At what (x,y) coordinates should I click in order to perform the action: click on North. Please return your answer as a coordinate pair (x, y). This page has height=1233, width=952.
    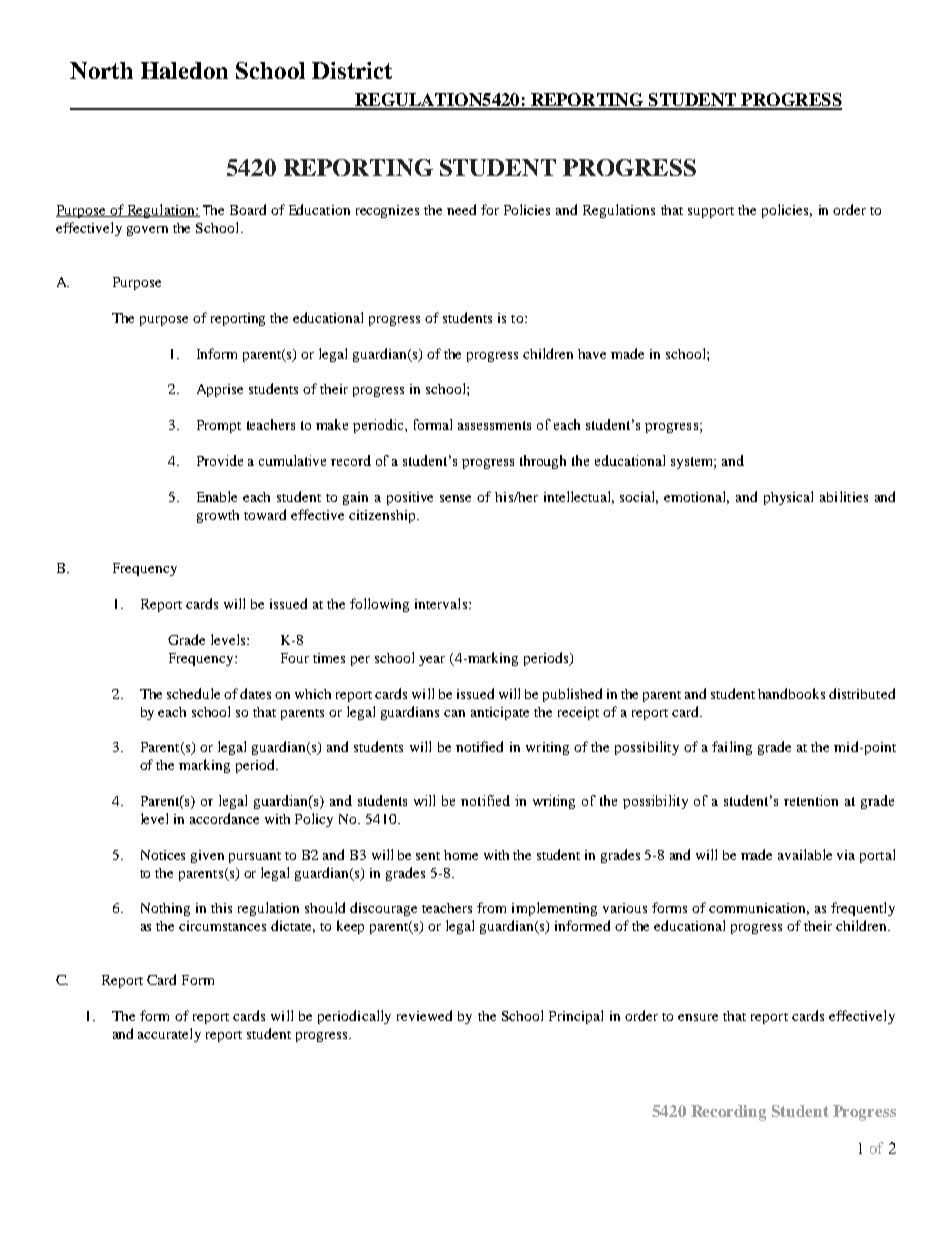
    Looking at the image, I should click on (101, 70).
